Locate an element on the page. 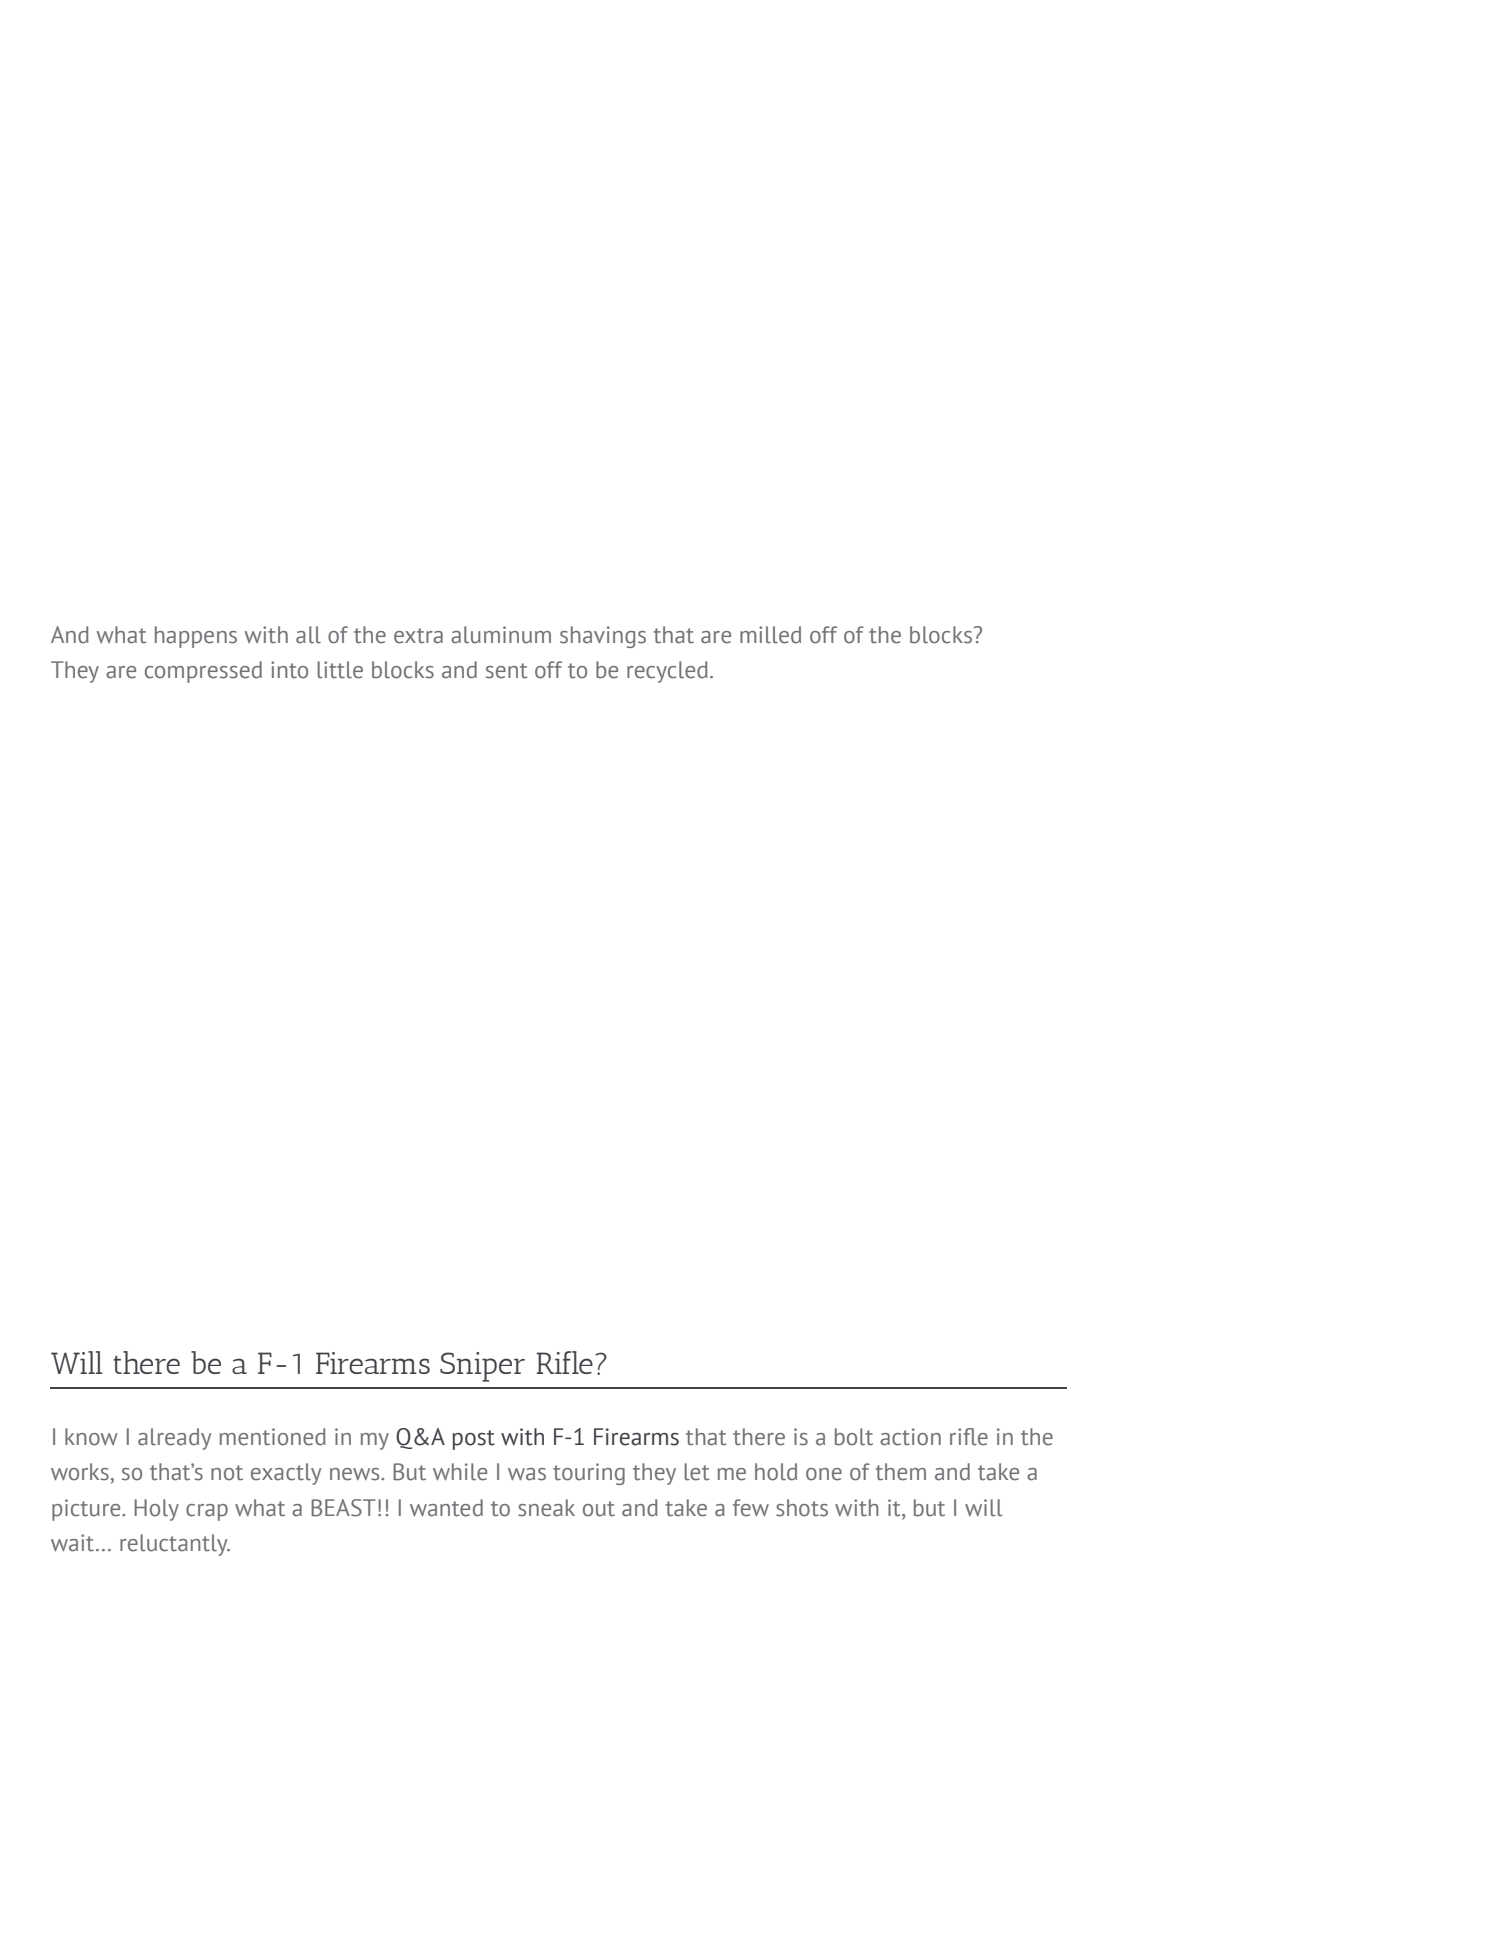 The image size is (1510, 1955). bolt is located at coordinates (854, 1437).
